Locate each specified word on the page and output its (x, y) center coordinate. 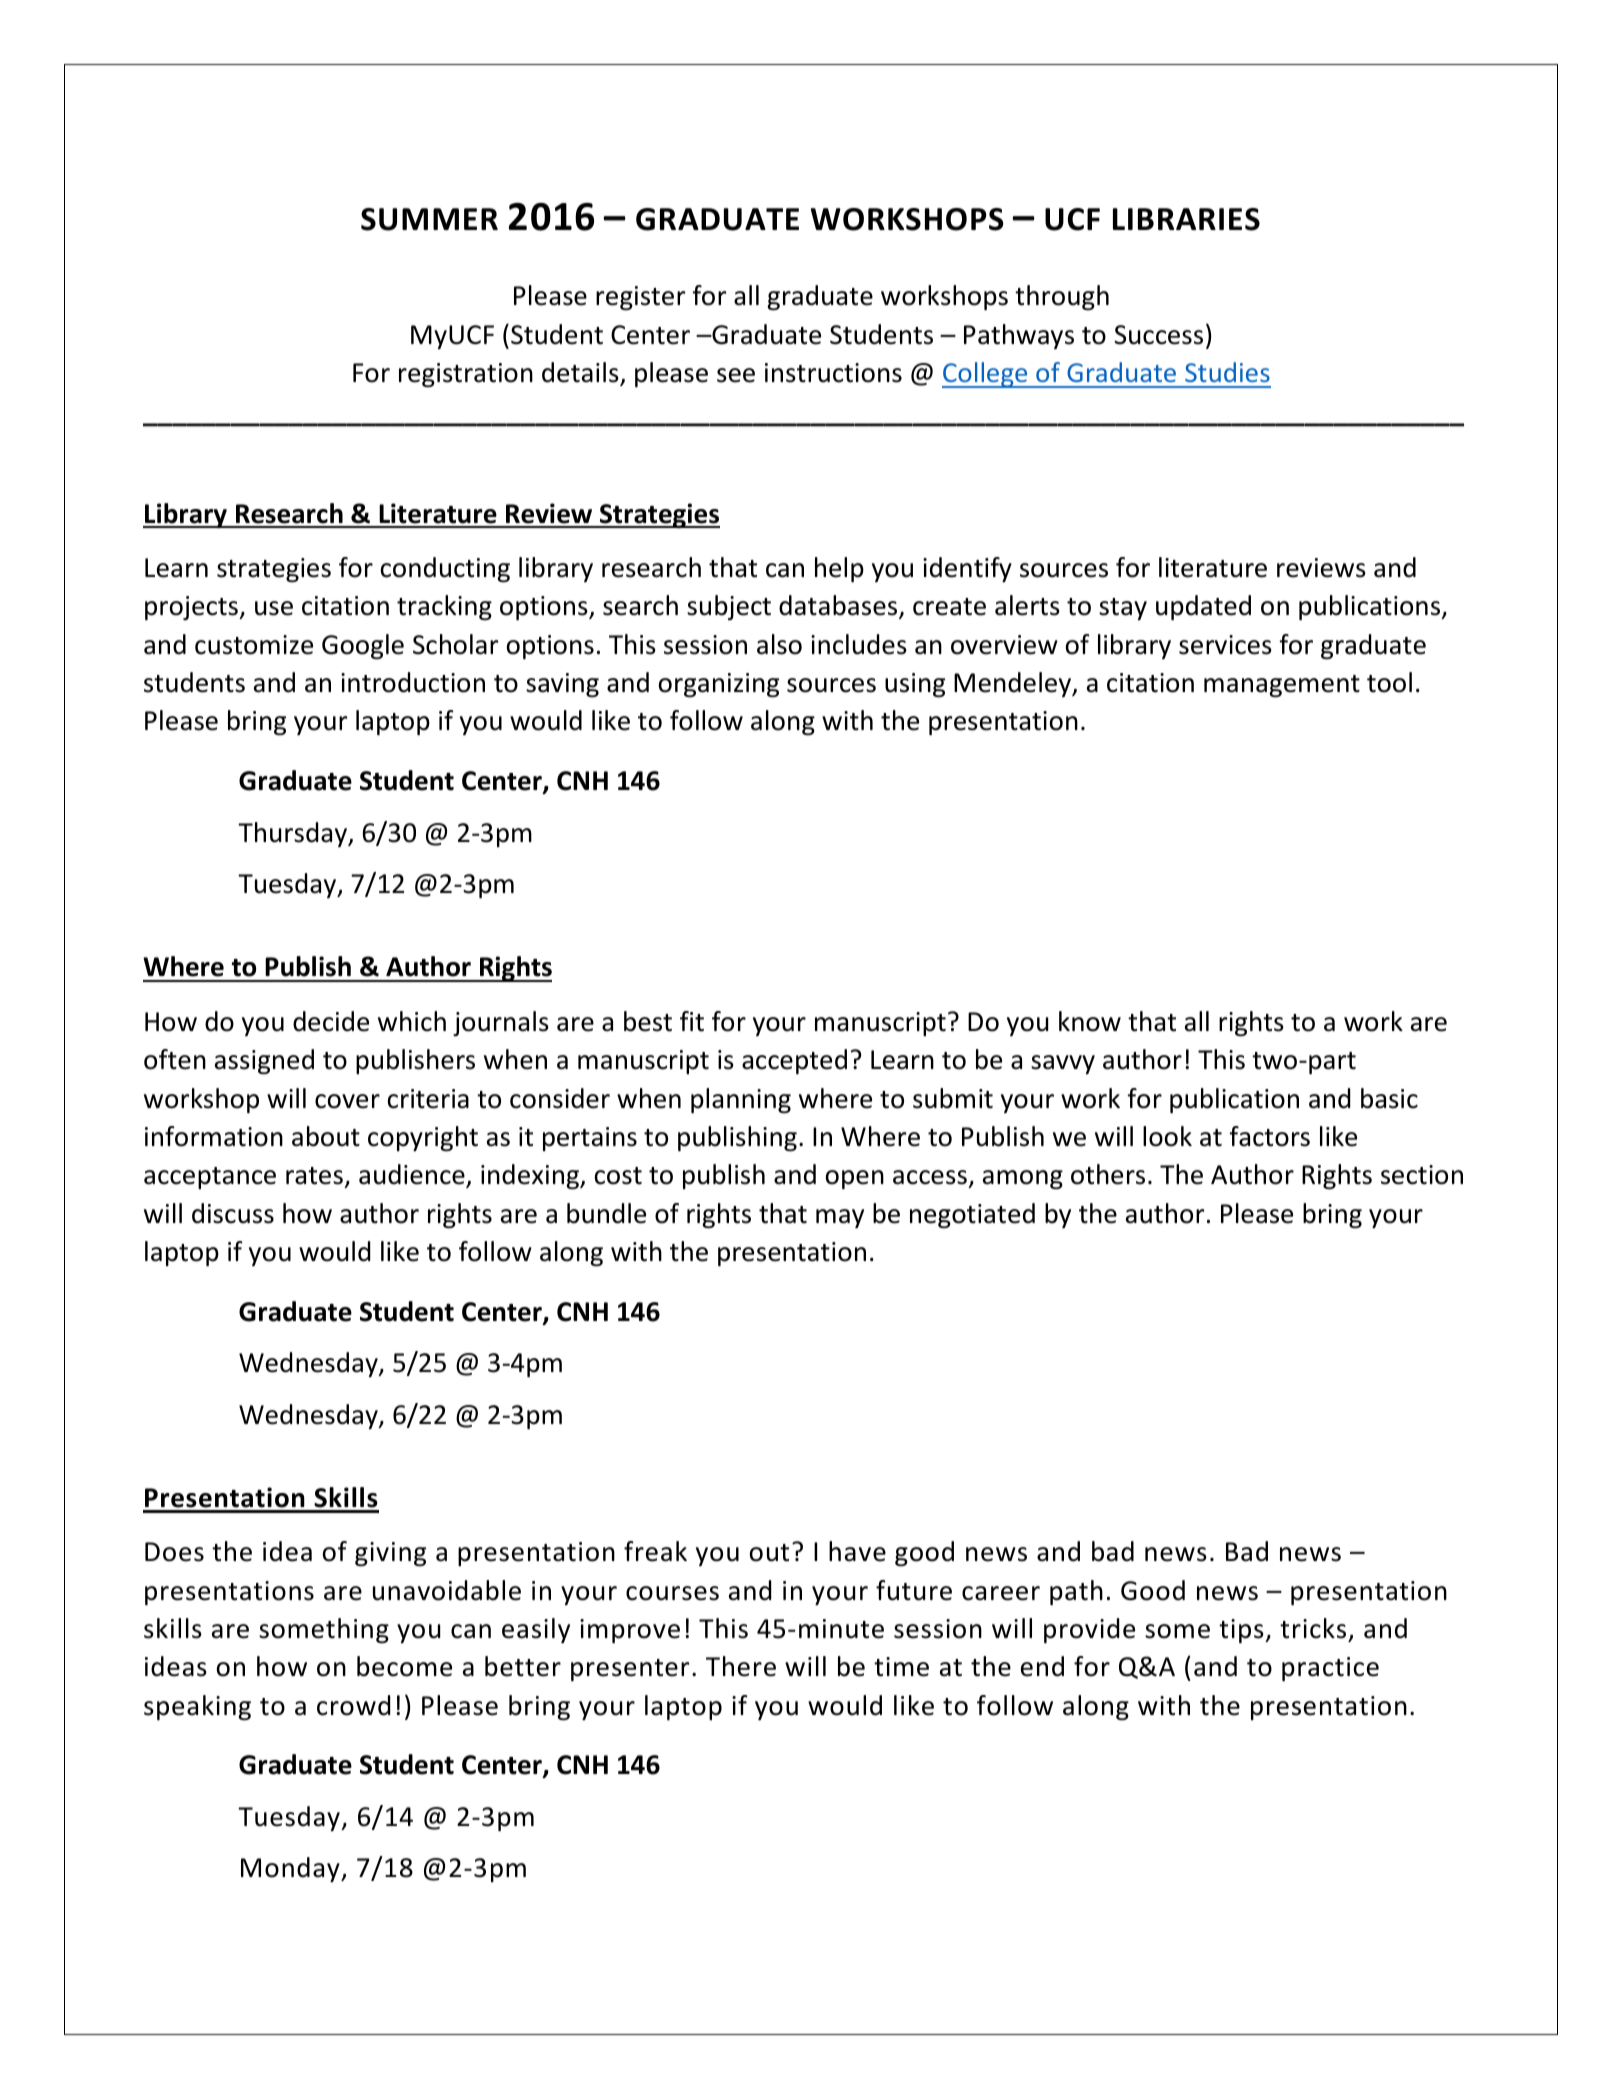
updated (1203, 607)
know (1090, 1021)
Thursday (293, 834)
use (274, 608)
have (857, 1551)
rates (314, 1176)
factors (1269, 1136)
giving (390, 1554)
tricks (1313, 1628)
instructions (833, 373)
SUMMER (429, 219)
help (839, 569)
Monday (291, 1869)
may (840, 1218)
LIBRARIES (1186, 219)
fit (692, 1021)
